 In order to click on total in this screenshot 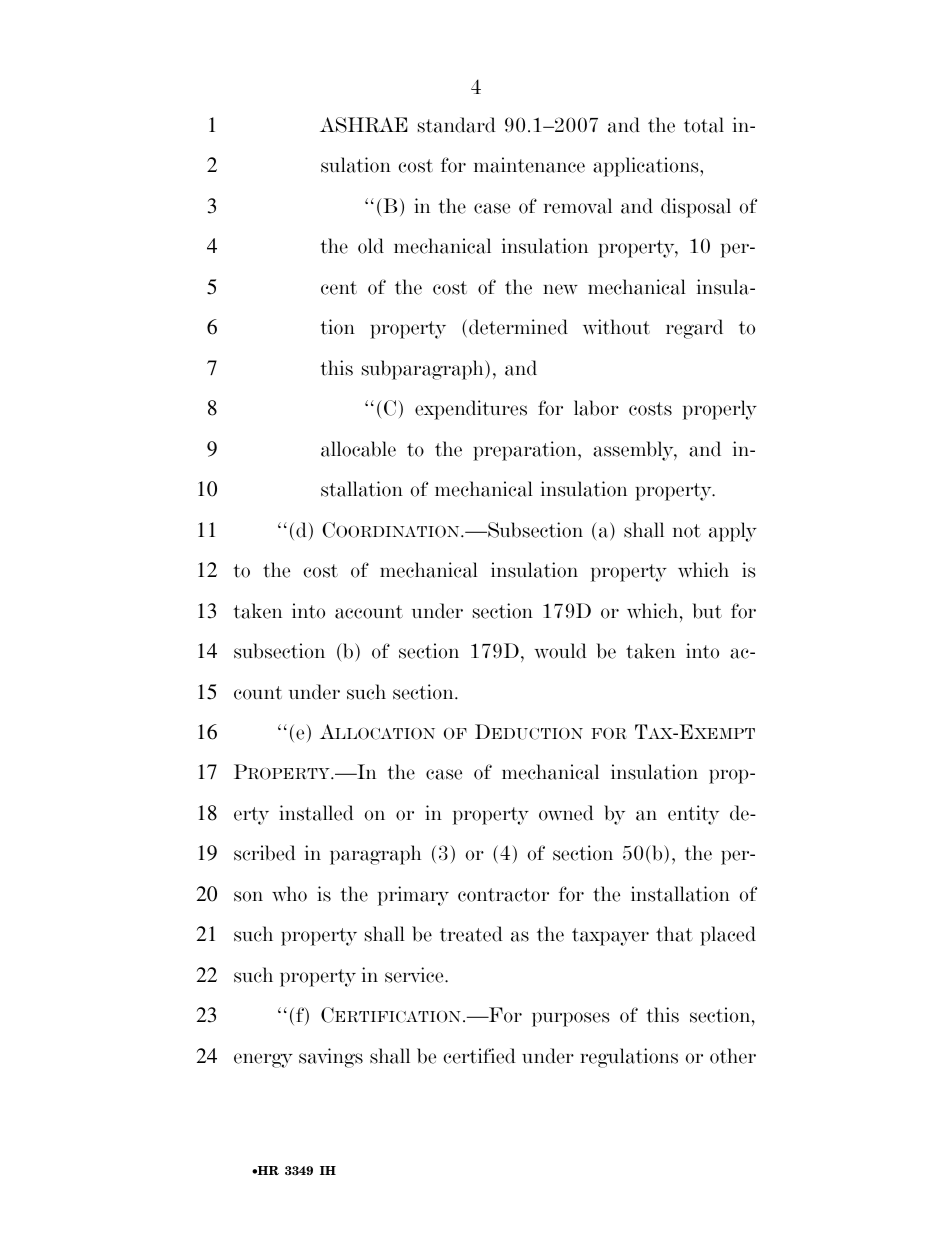, I will do `click(704, 125)`.
